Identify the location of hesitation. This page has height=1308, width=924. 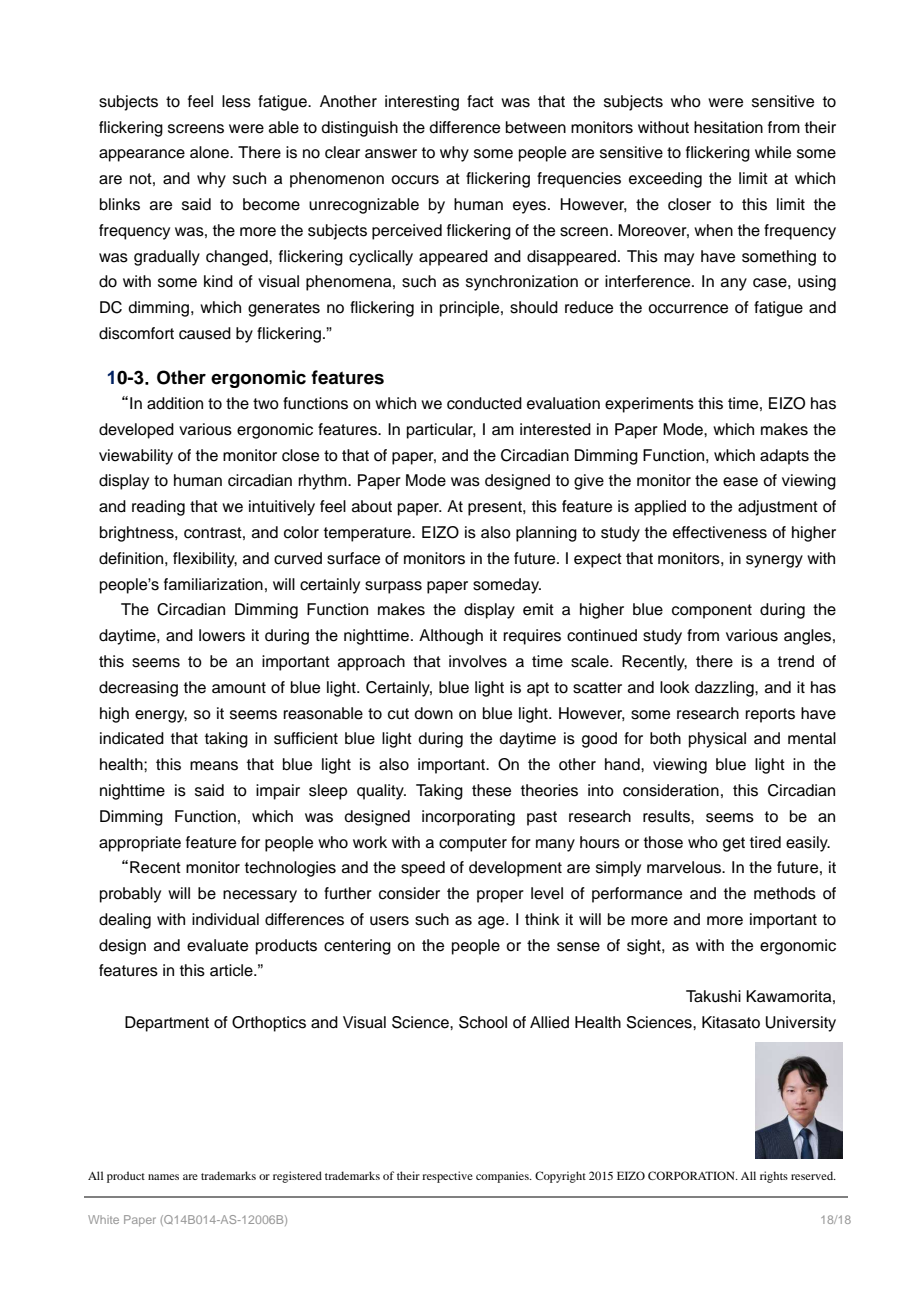
(728, 127).
